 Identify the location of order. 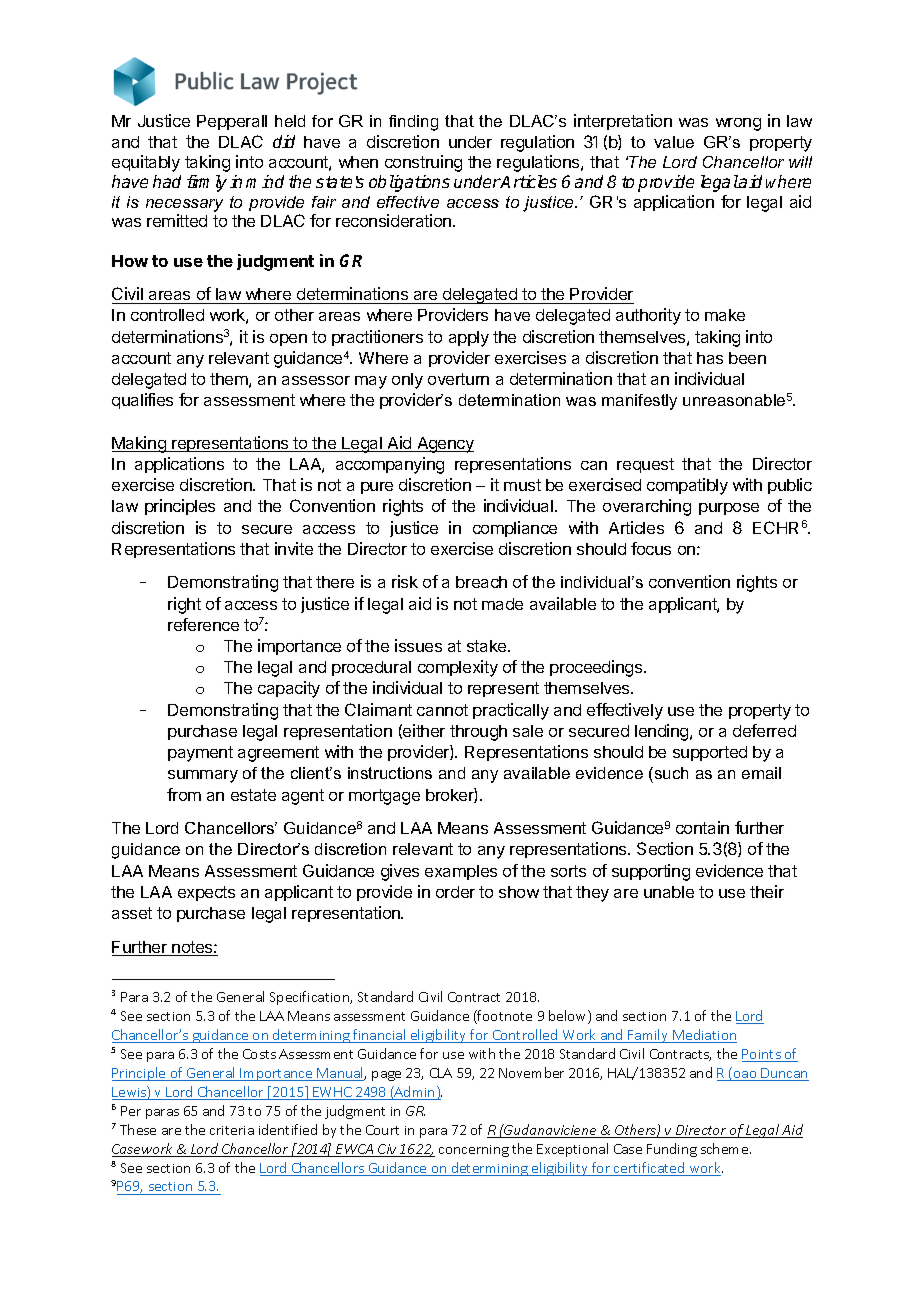
(455, 892).
